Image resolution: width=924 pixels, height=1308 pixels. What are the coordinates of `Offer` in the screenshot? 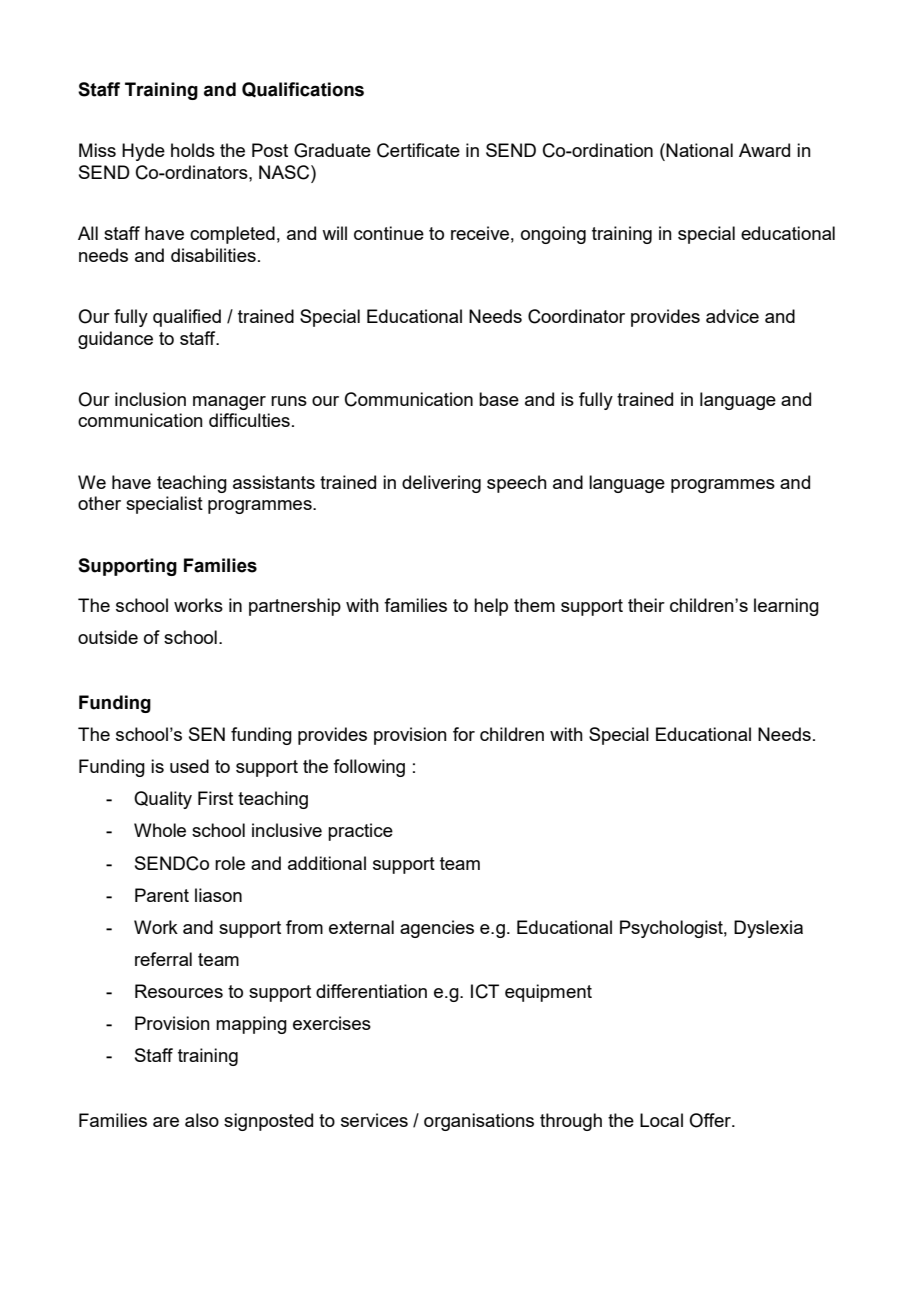 It's located at (711, 1120).
